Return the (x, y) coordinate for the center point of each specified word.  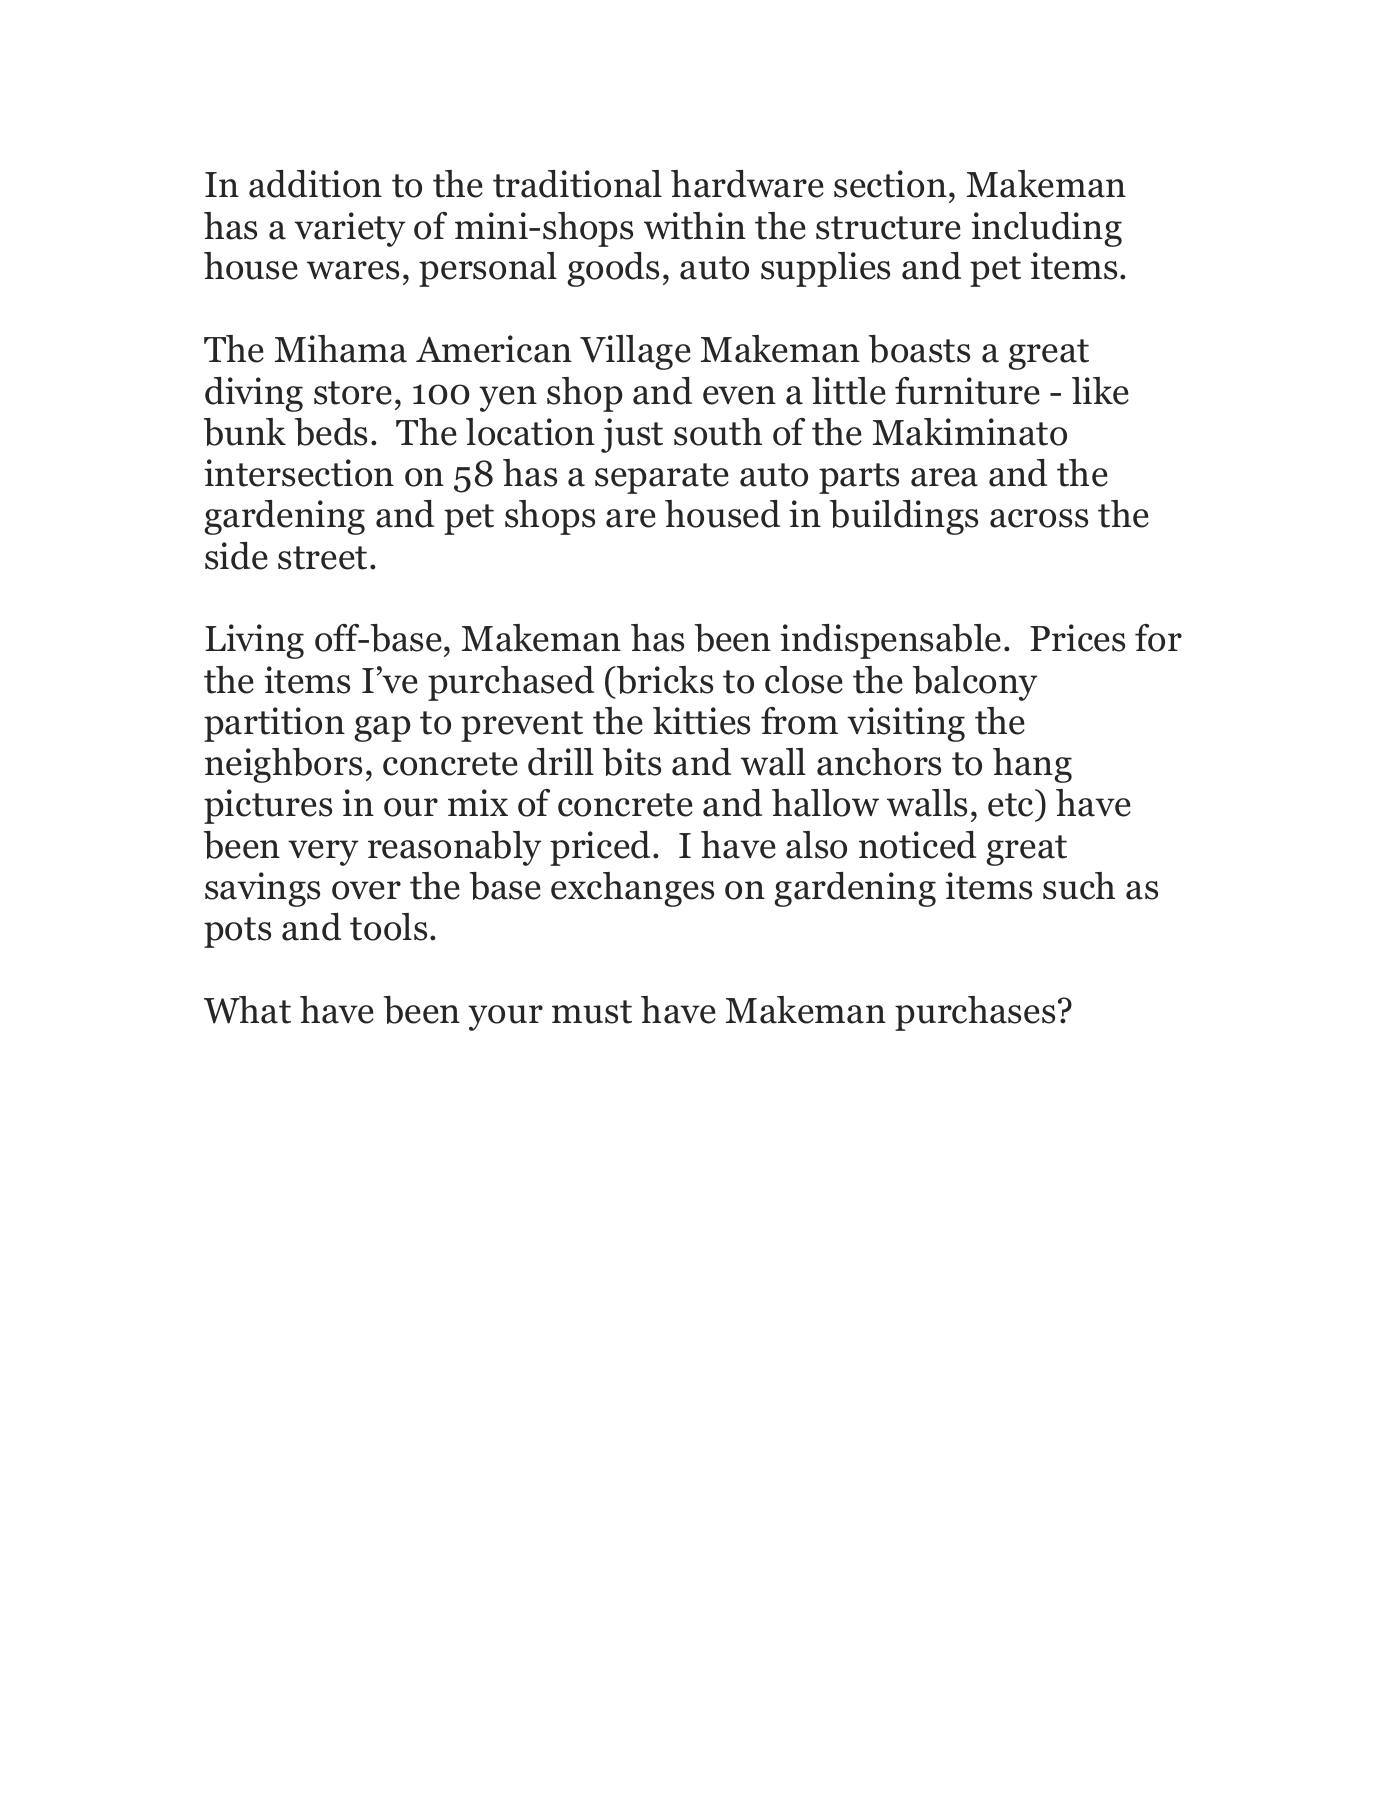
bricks (664, 680)
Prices (1077, 638)
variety (349, 229)
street (322, 558)
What (247, 1010)
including (1046, 229)
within (695, 226)
